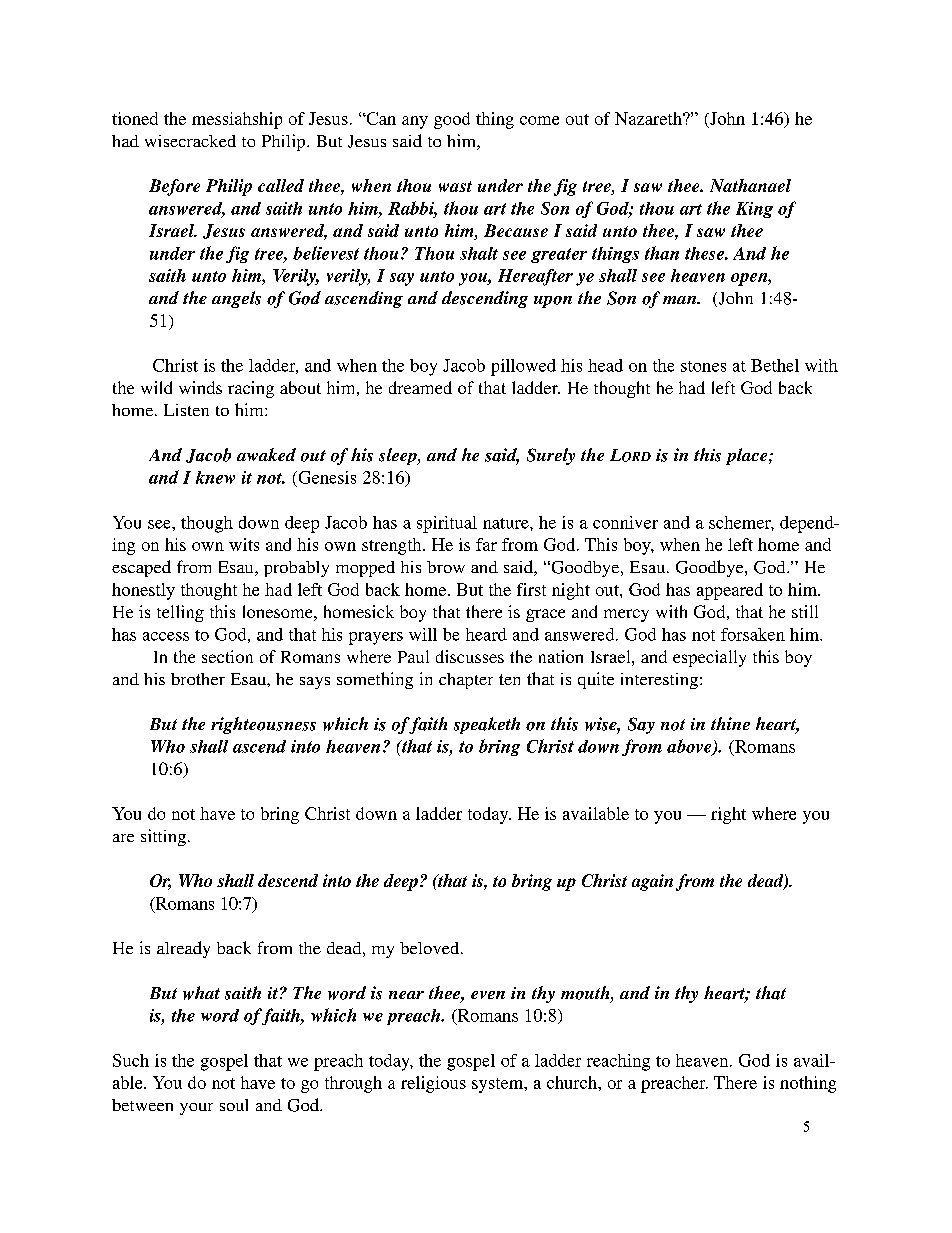  Describe the element at coordinates (754, 210) in the screenshot. I see `King` at that location.
